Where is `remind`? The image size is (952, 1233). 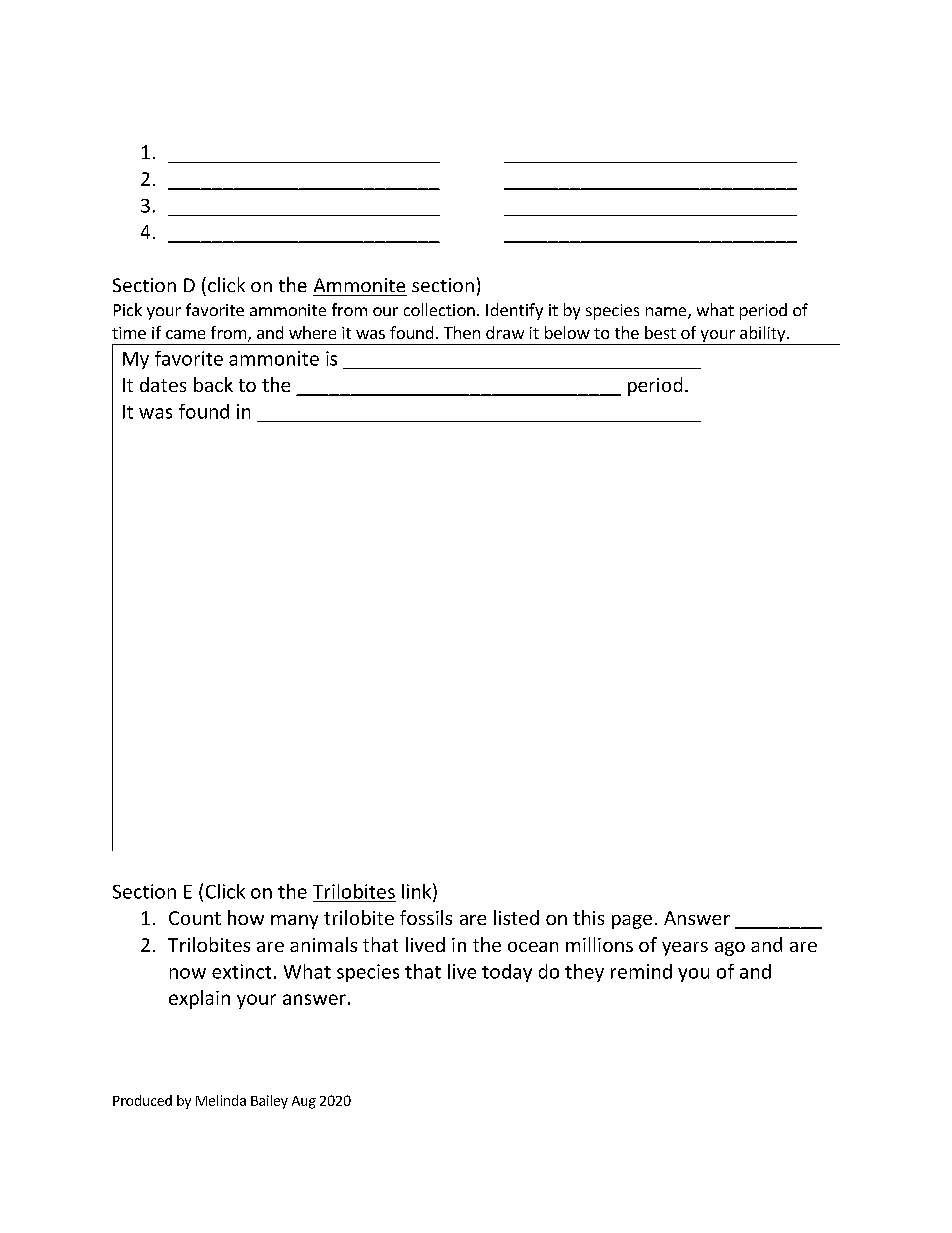 remind is located at coordinates (641, 971).
